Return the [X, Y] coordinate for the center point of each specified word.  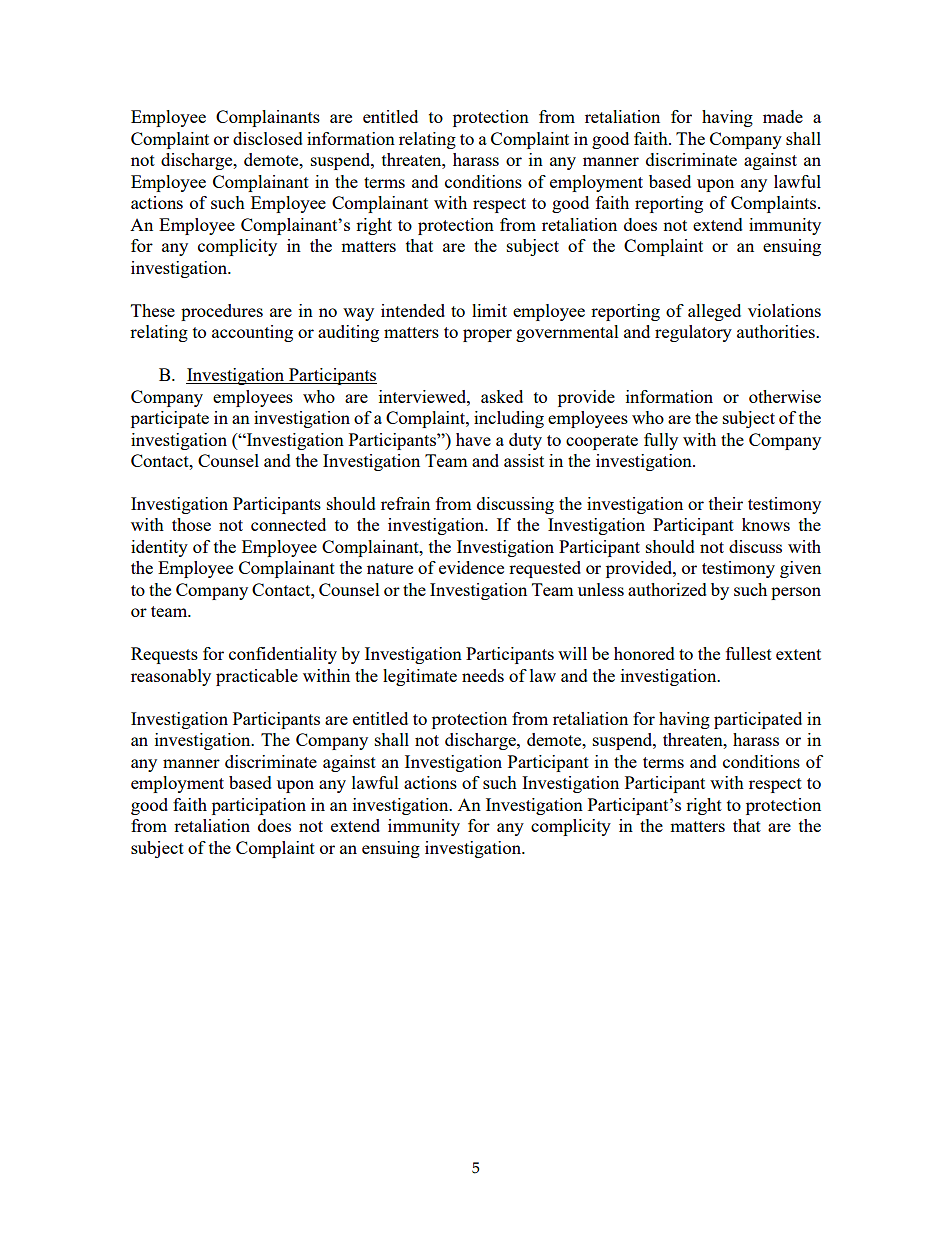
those [191, 524]
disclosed [268, 138]
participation [259, 806]
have [473, 439]
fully [661, 441]
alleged [714, 312]
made [783, 116]
